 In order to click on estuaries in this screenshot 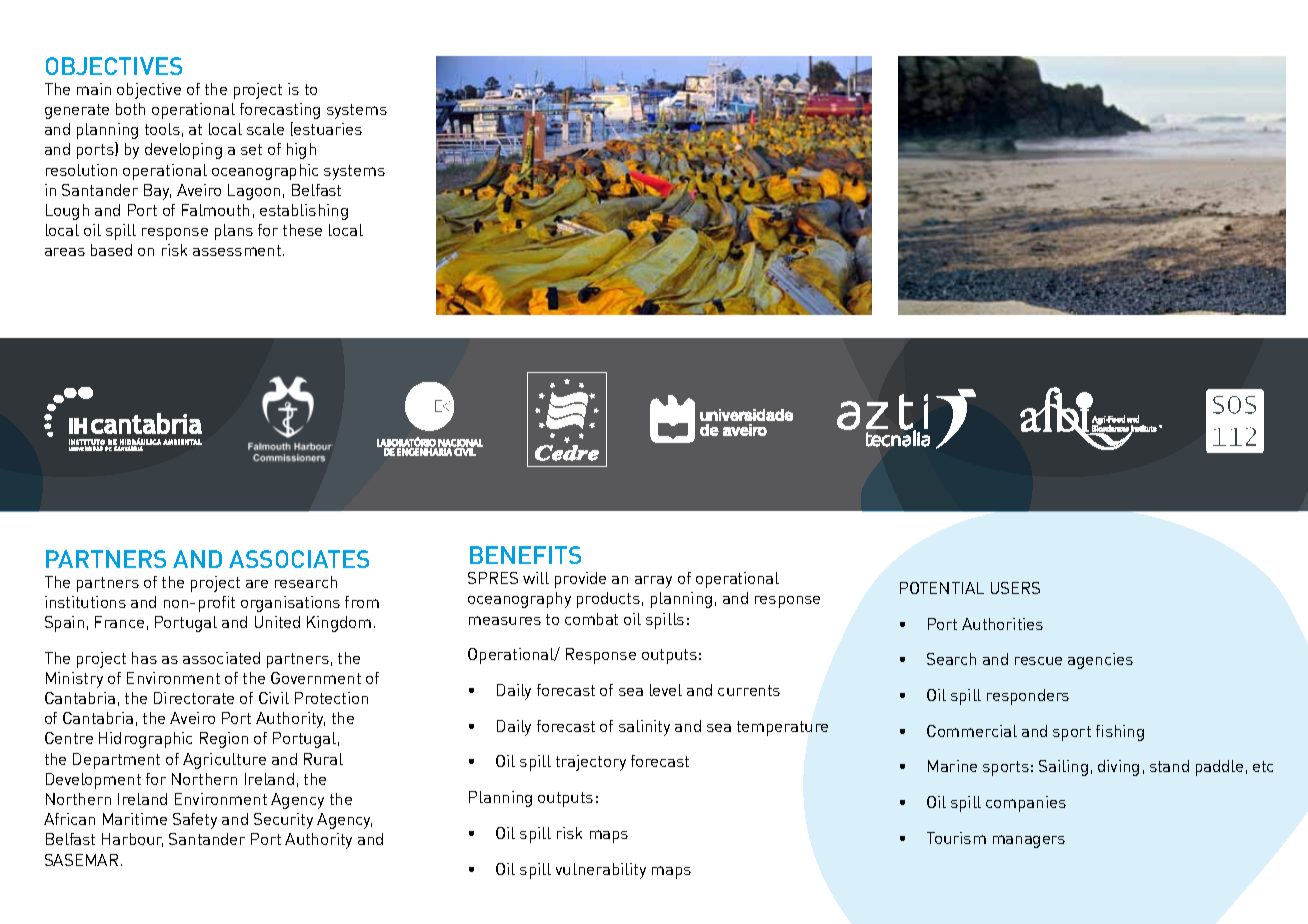, I will do `click(328, 129)`.
